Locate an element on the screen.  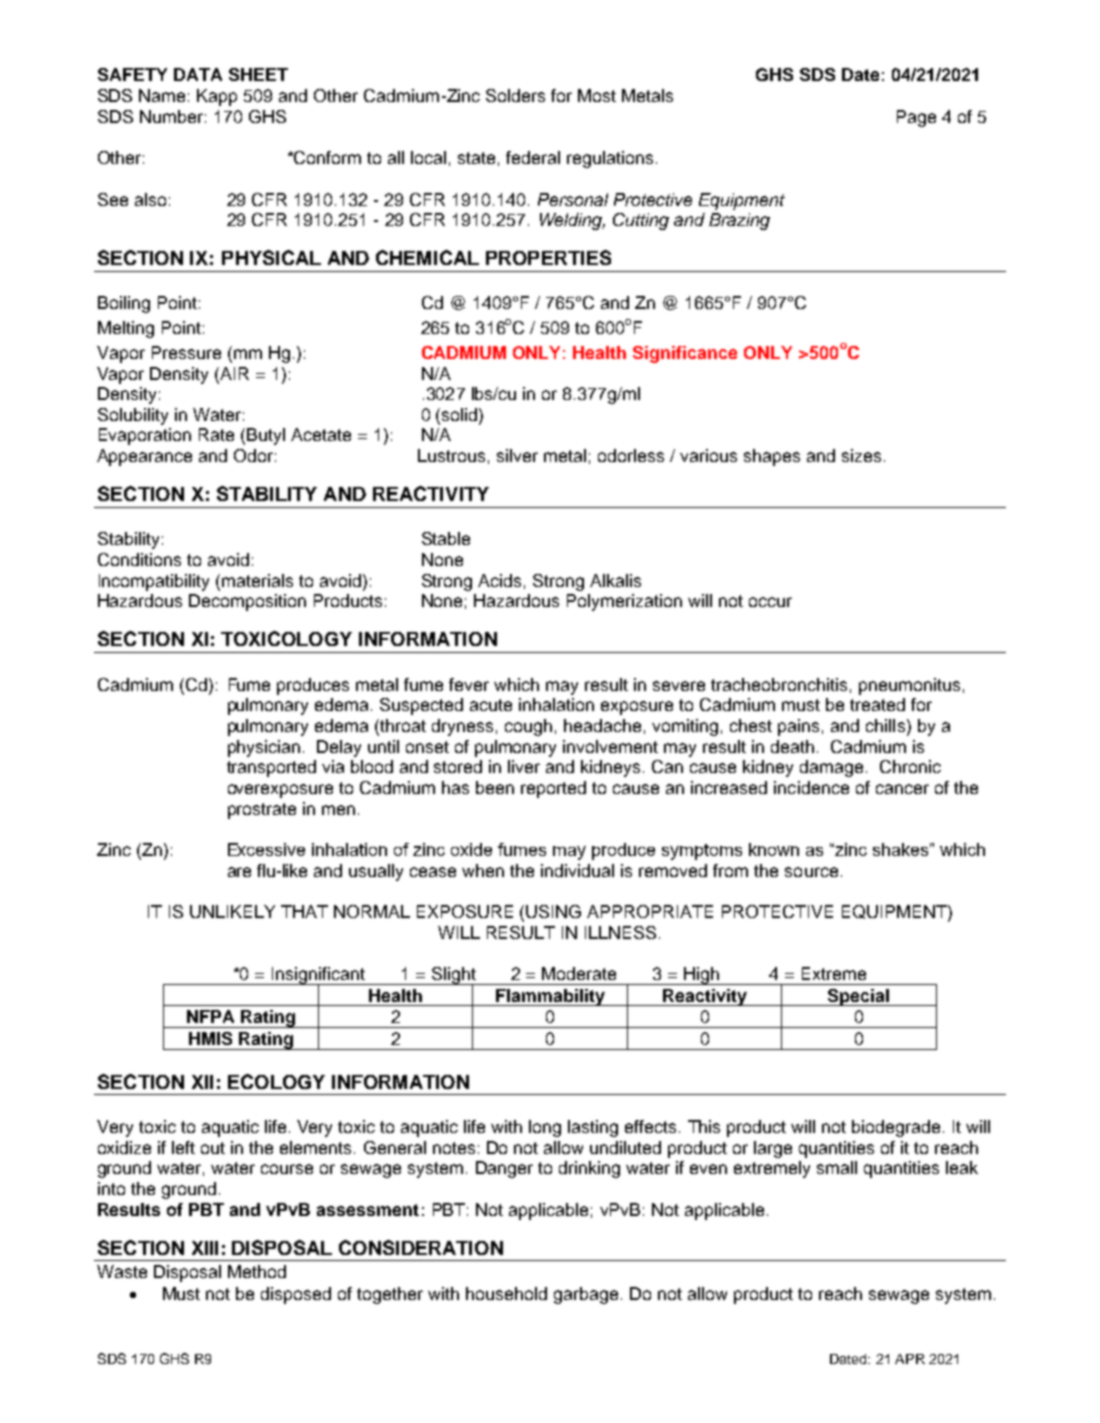
Method is located at coordinates (257, 1271).
